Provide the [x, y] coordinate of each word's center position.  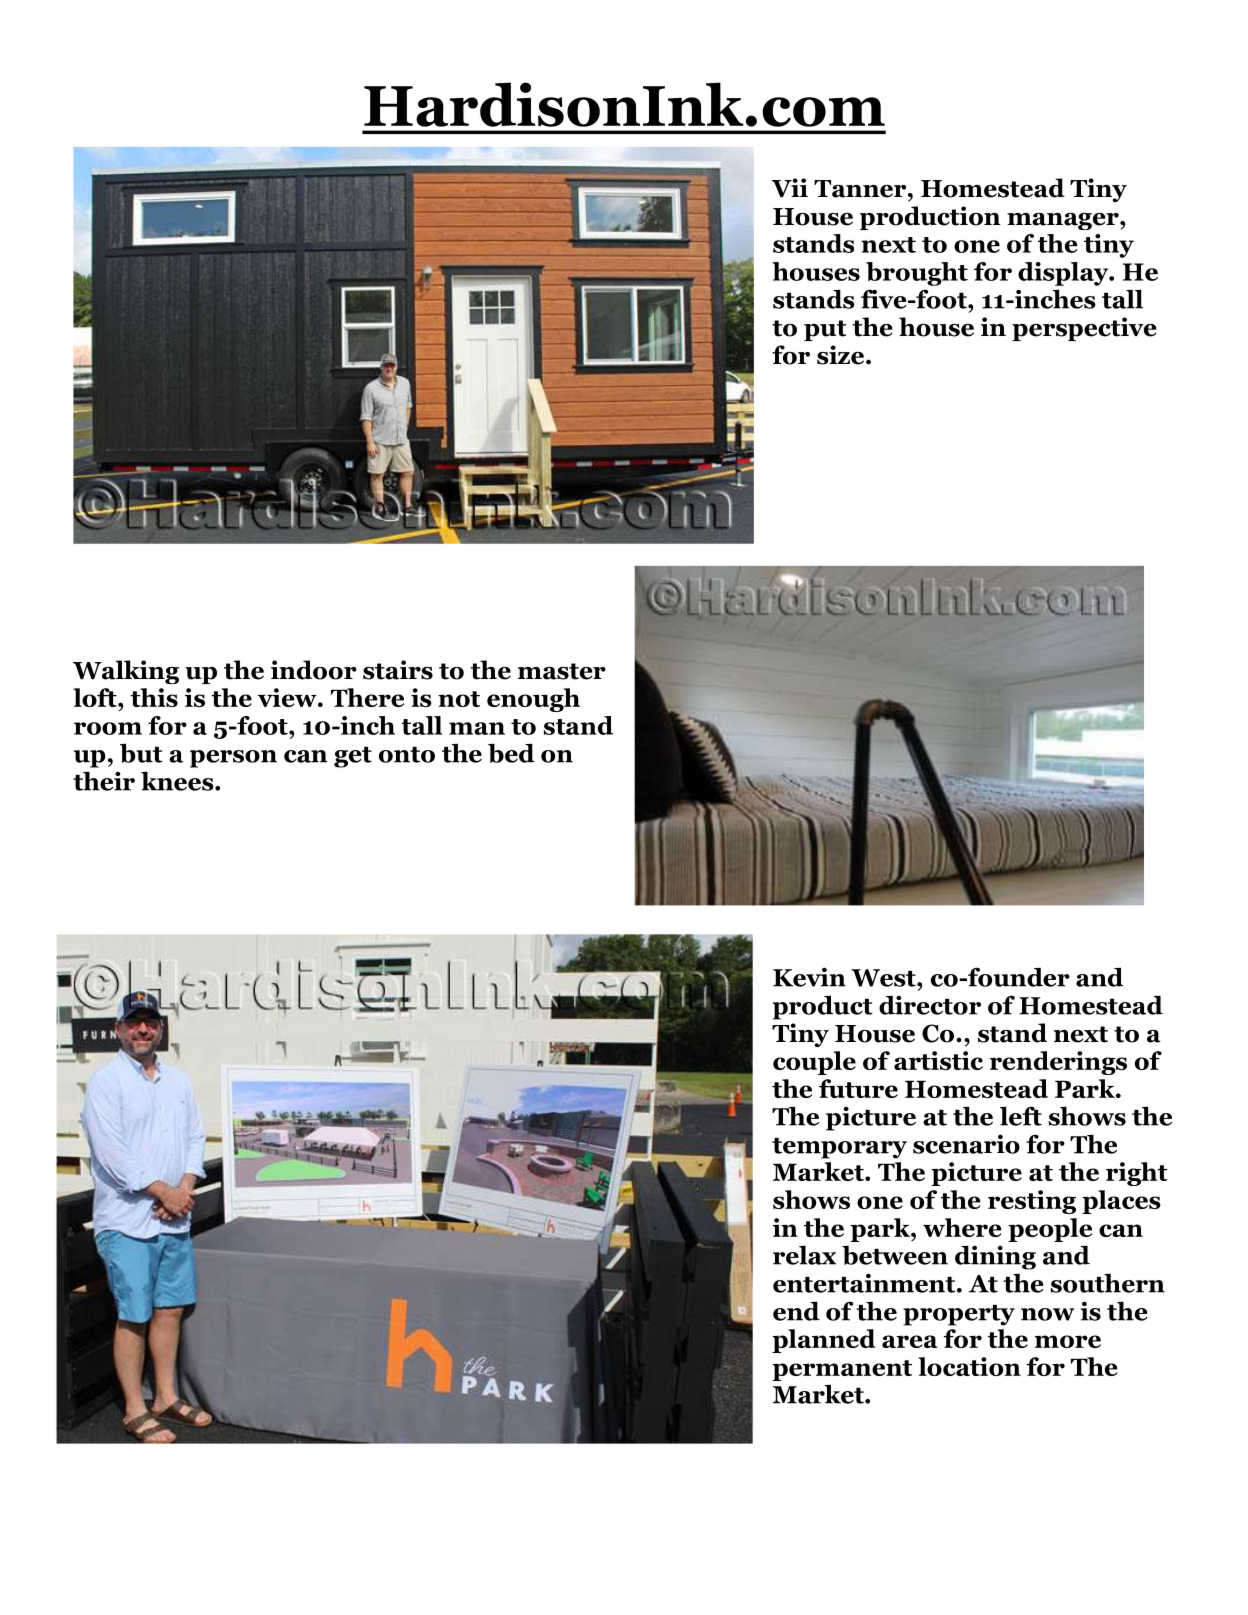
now [1047, 1314]
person [233, 759]
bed [511, 753]
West [884, 978]
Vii [789, 187]
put [825, 330]
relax [805, 1255]
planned [824, 1341]
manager [1064, 221]
